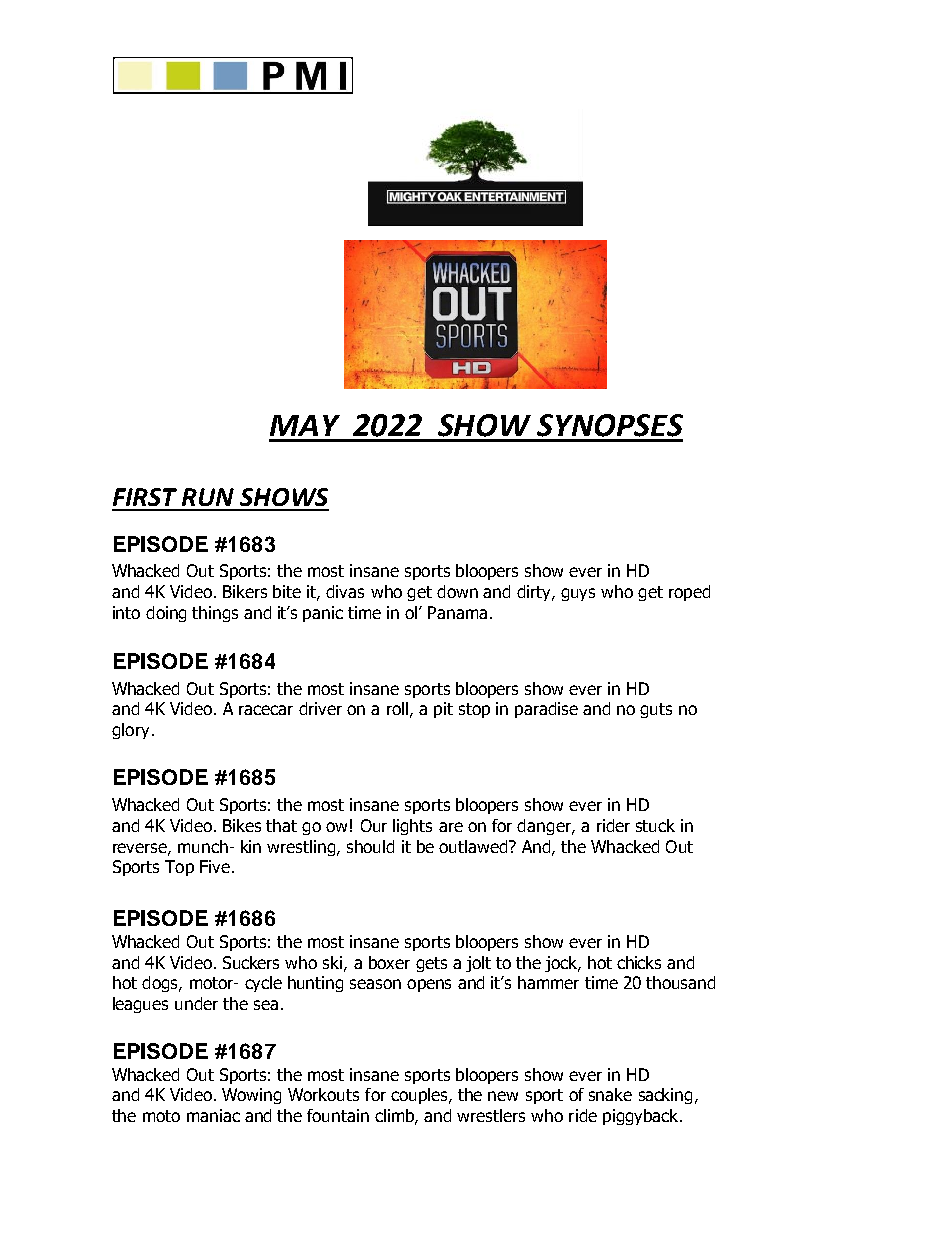 The image size is (952, 1233). I want to click on Five, so click(215, 866).
